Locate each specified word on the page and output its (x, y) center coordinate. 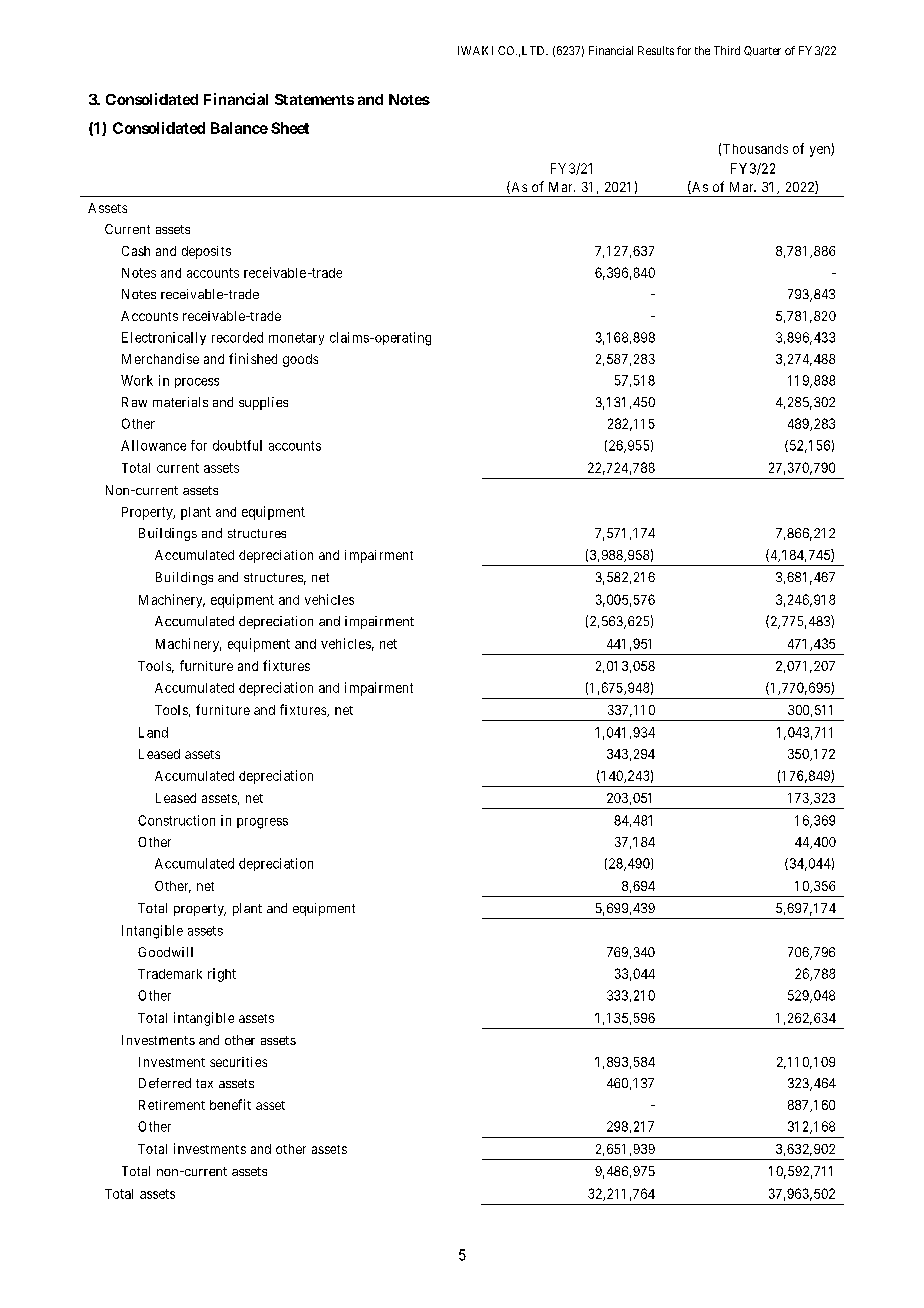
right (222, 975)
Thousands (755, 149)
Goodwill (165, 952)
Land (153, 732)
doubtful (237, 445)
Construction (176, 820)
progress (262, 823)
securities (238, 1062)
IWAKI (475, 50)
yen (821, 151)
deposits (206, 252)
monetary (296, 339)
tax (204, 1083)
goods (300, 360)
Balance (239, 128)
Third (727, 50)
